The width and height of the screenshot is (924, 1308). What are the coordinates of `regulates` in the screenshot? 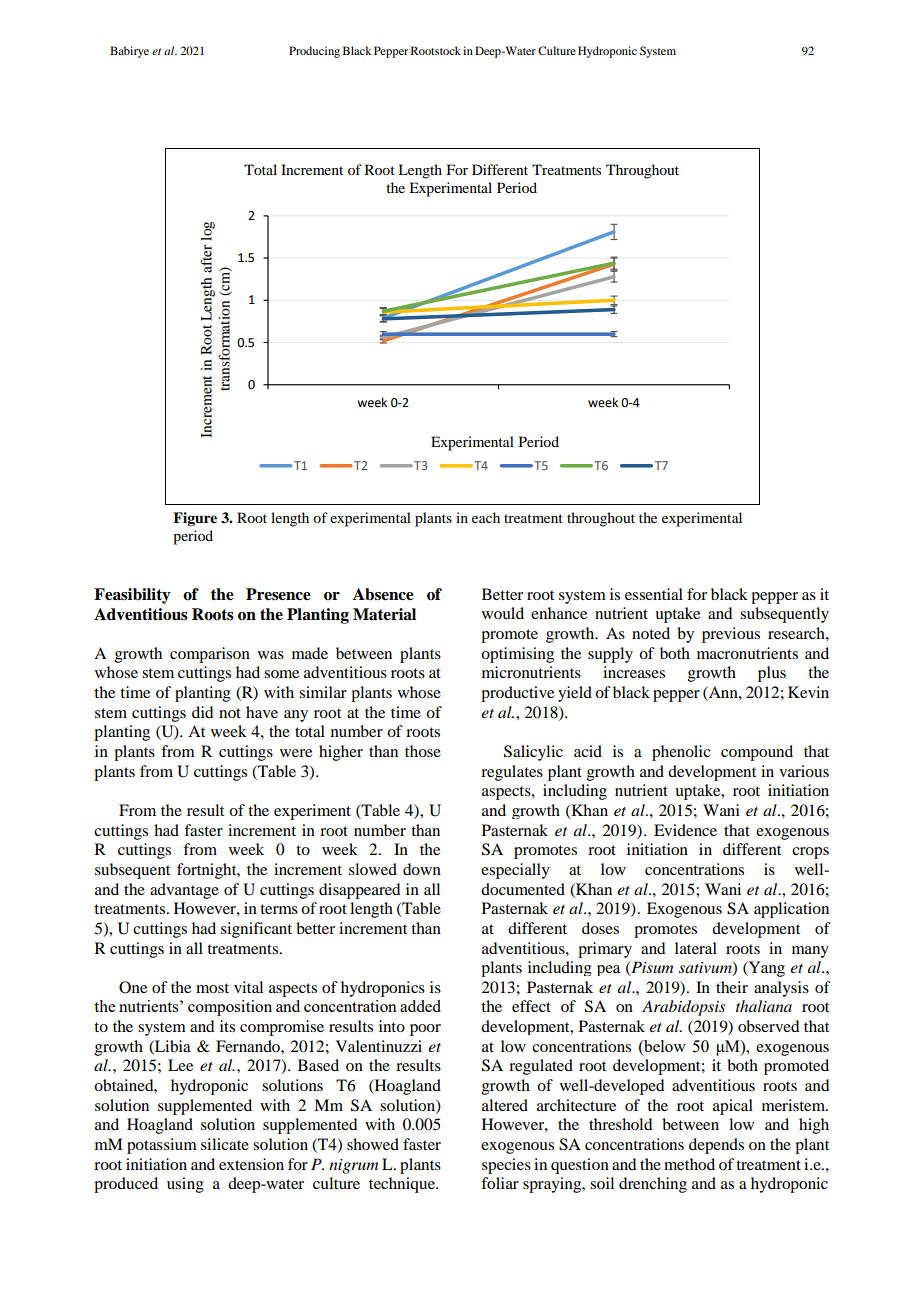 It's located at (512, 773).
